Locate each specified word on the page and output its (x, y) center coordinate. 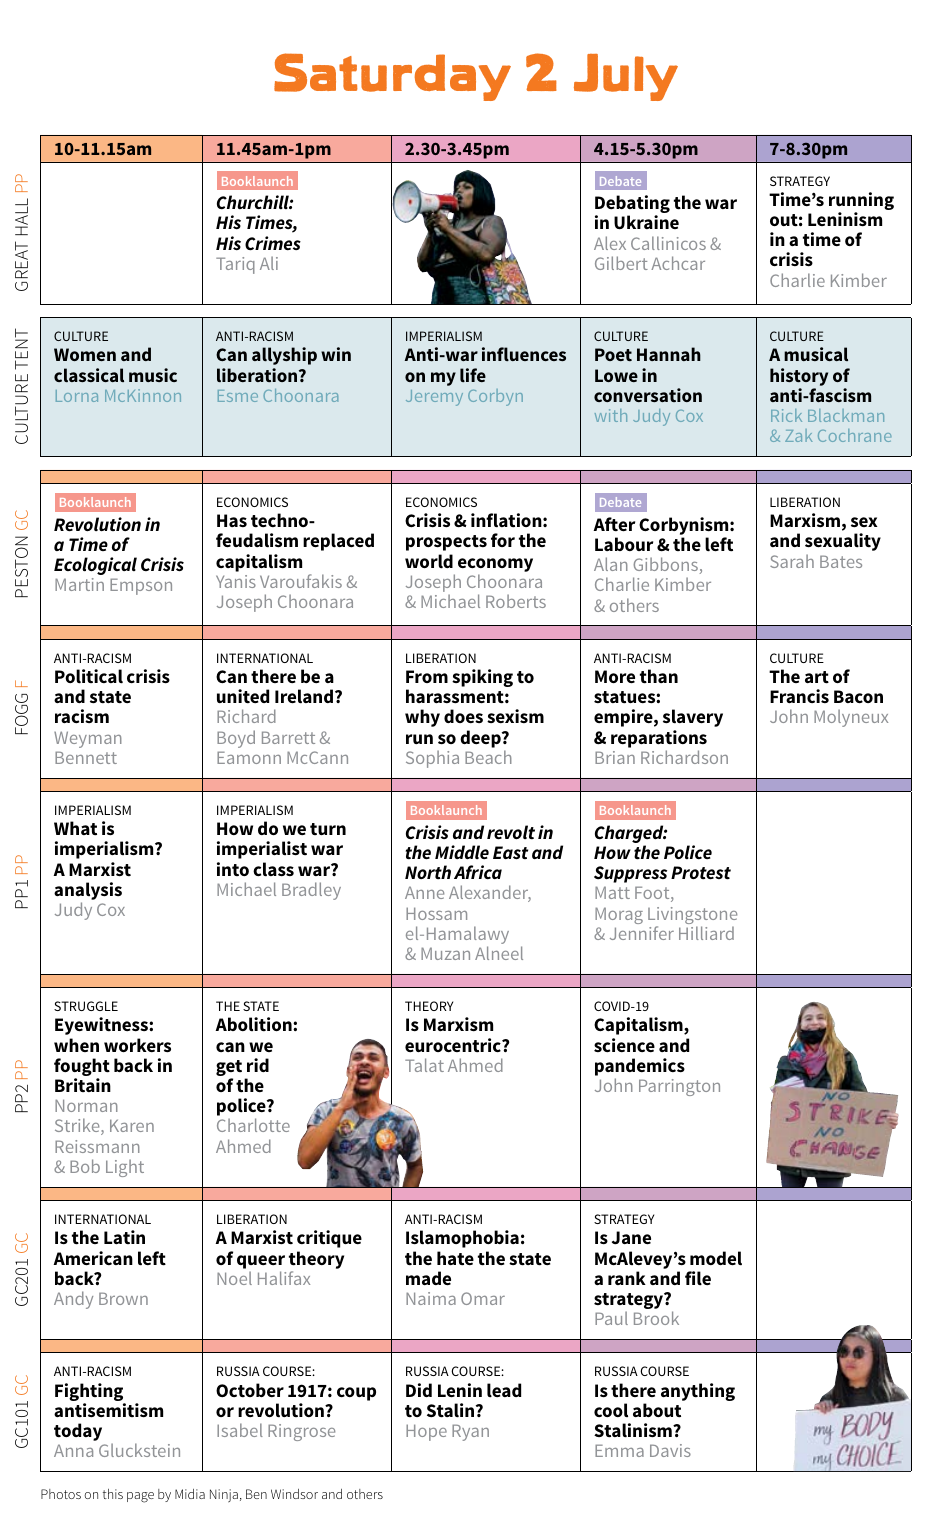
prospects (446, 543)
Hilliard (706, 933)
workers (137, 1045)
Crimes (273, 243)
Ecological (95, 566)
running (861, 202)
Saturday (392, 77)
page (140, 1497)
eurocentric (454, 1045)
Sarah (792, 561)
